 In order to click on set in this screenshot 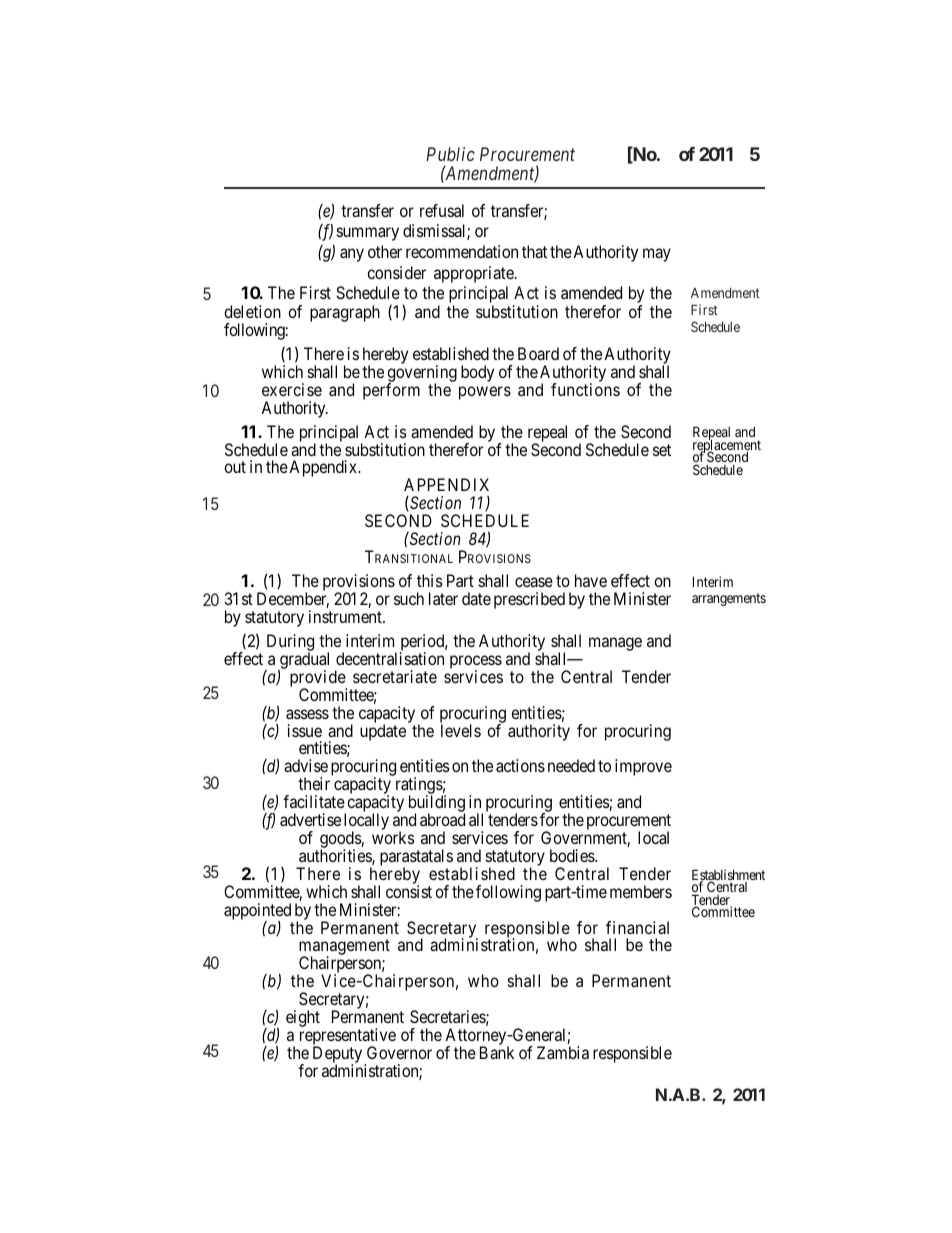, I will do `click(662, 450)`.
